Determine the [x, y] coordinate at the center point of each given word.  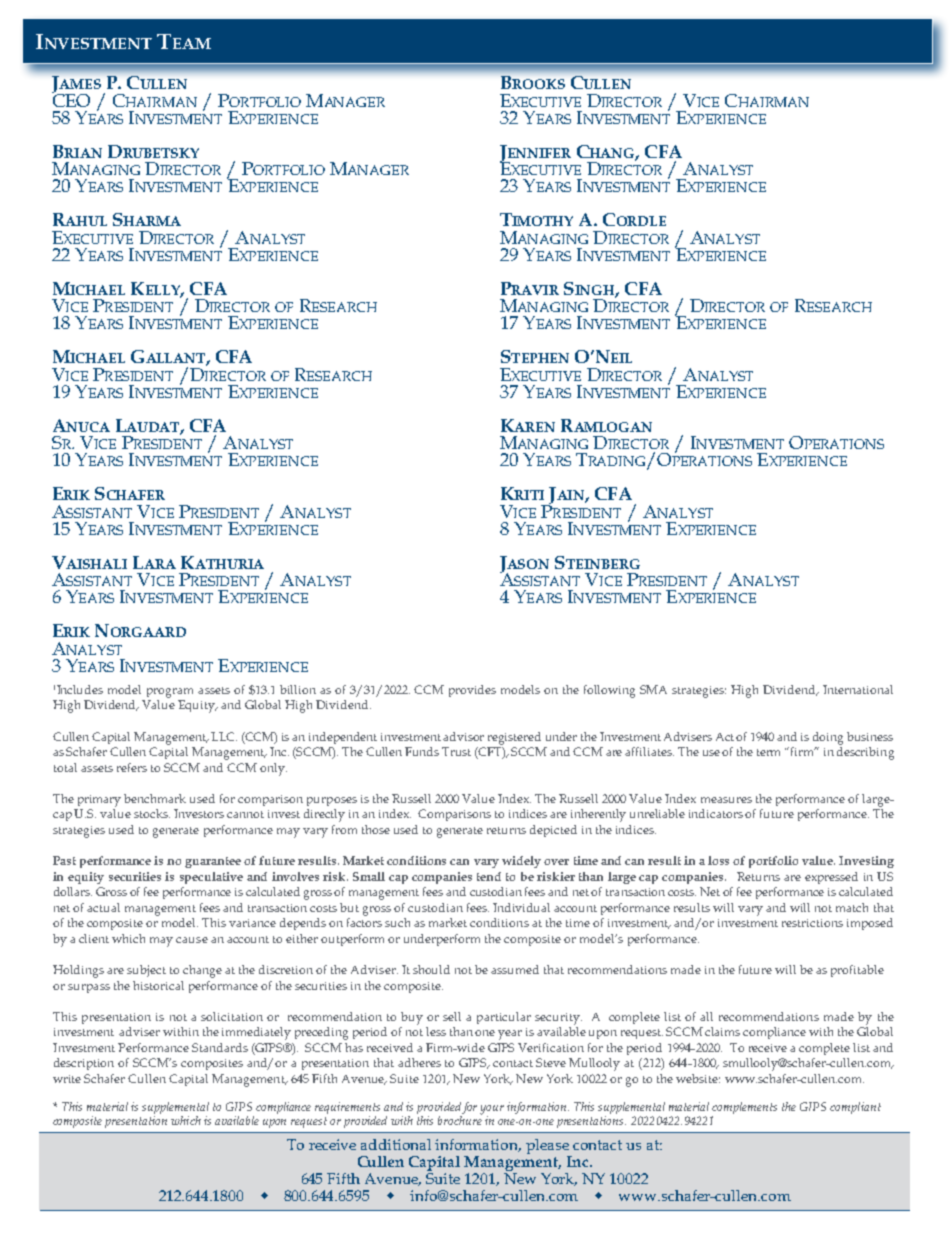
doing [828, 738]
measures [726, 800]
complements [744, 1109]
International [858, 689]
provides [472, 691]
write [67, 1079]
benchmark [155, 798]
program [170, 693]
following [609, 691]
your [492, 1111]
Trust [456, 751]
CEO [71, 99]
